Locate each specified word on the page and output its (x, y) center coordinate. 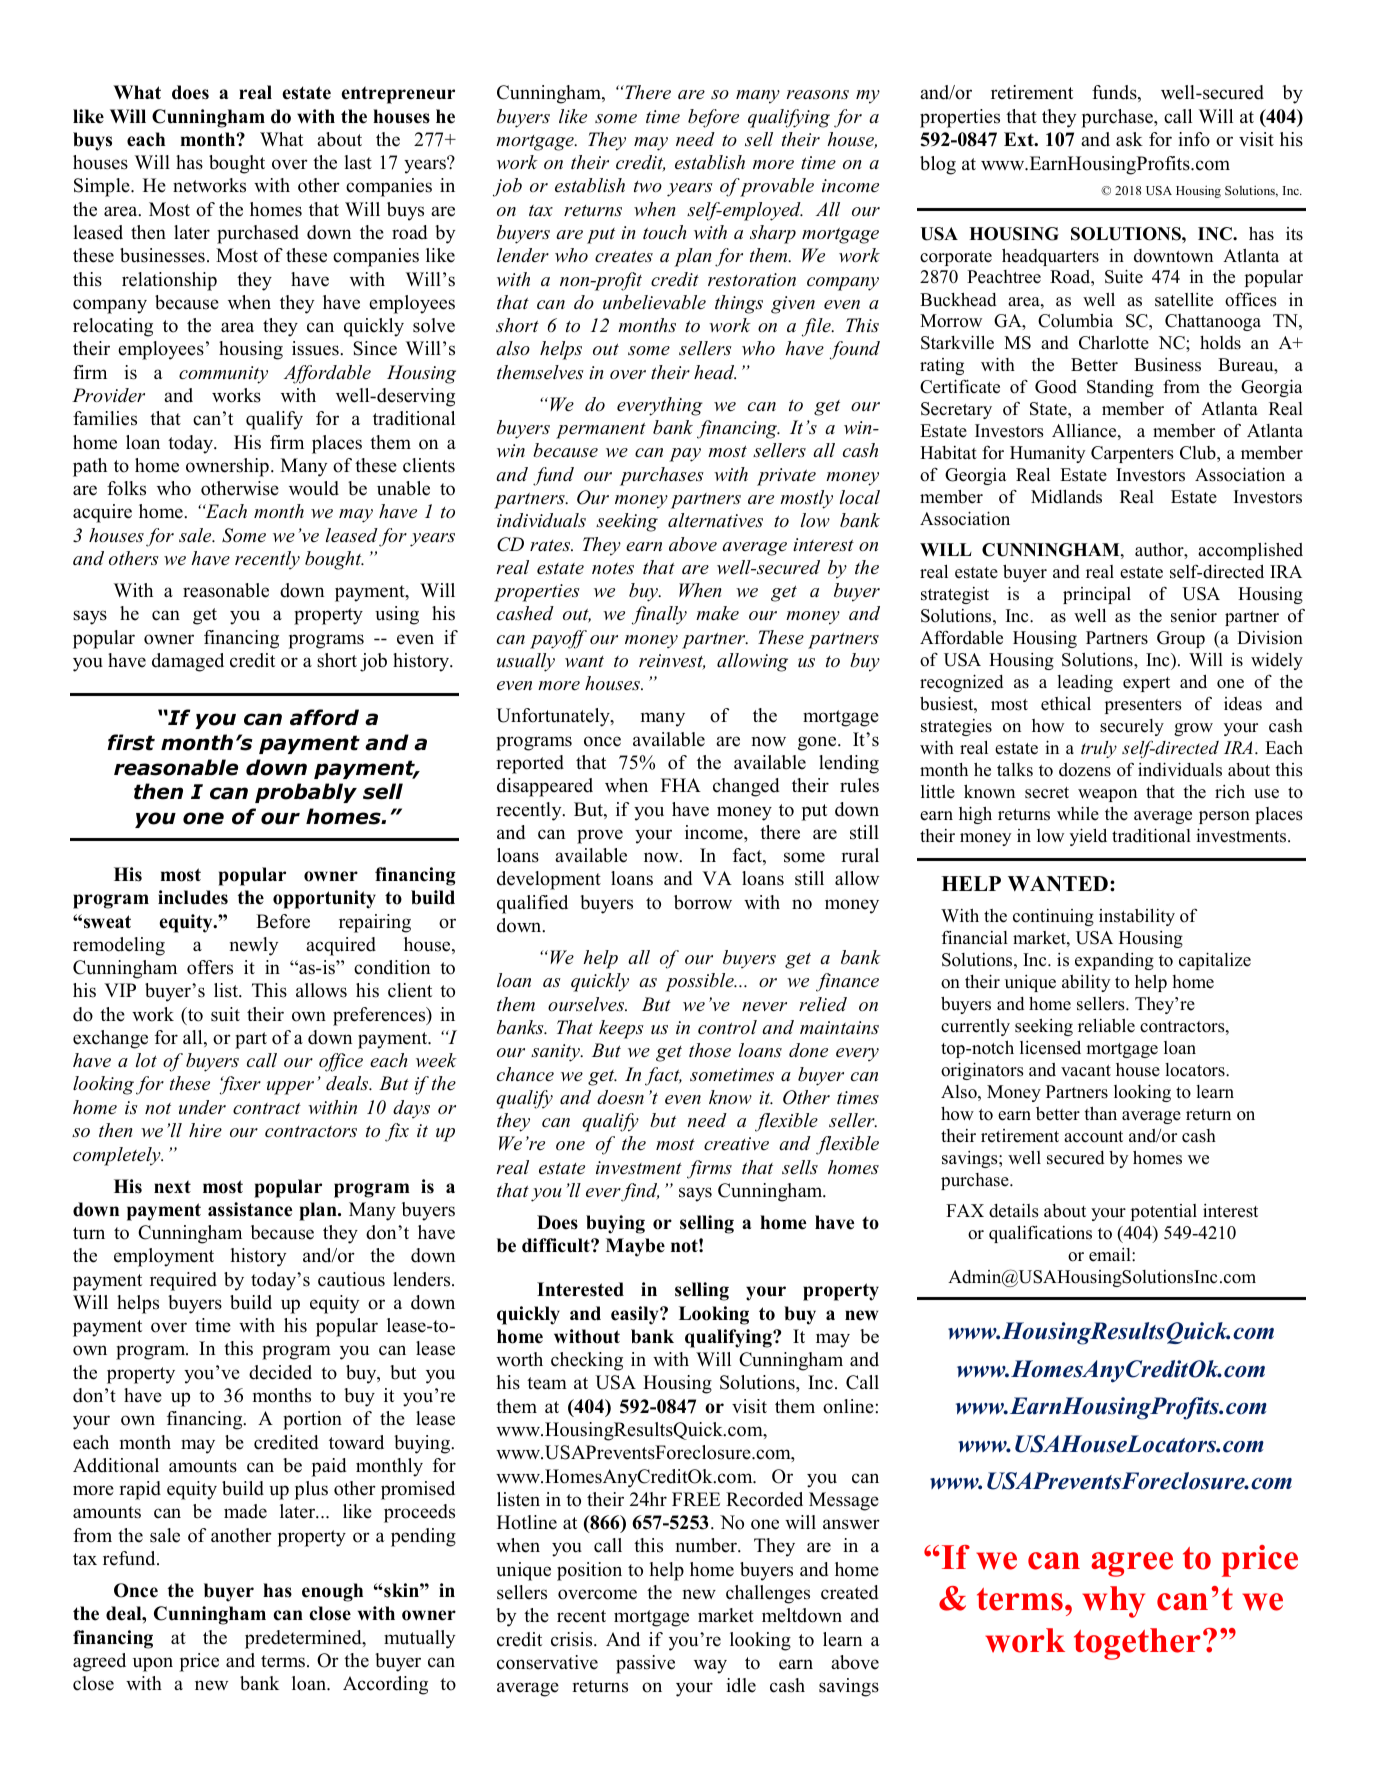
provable (776, 187)
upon (153, 1664)
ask (1129, 139)
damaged (188, 662)
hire (205, 1130)
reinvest (672, 662)
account (1093, 1137)
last (358, 162)
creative (736, 1144)
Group (1181, 639)
